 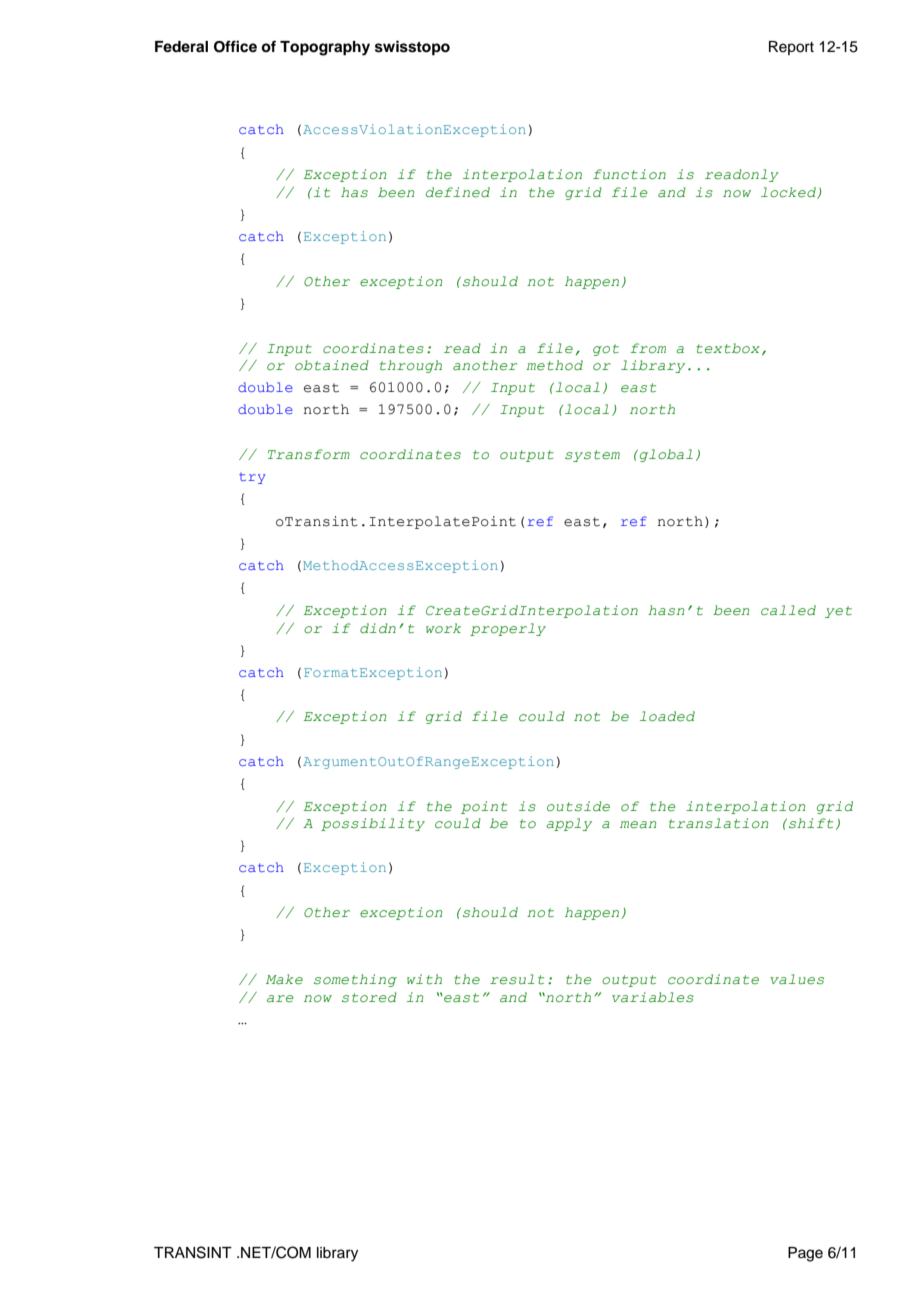 I want to click on are, so click(x=280, y=998).
